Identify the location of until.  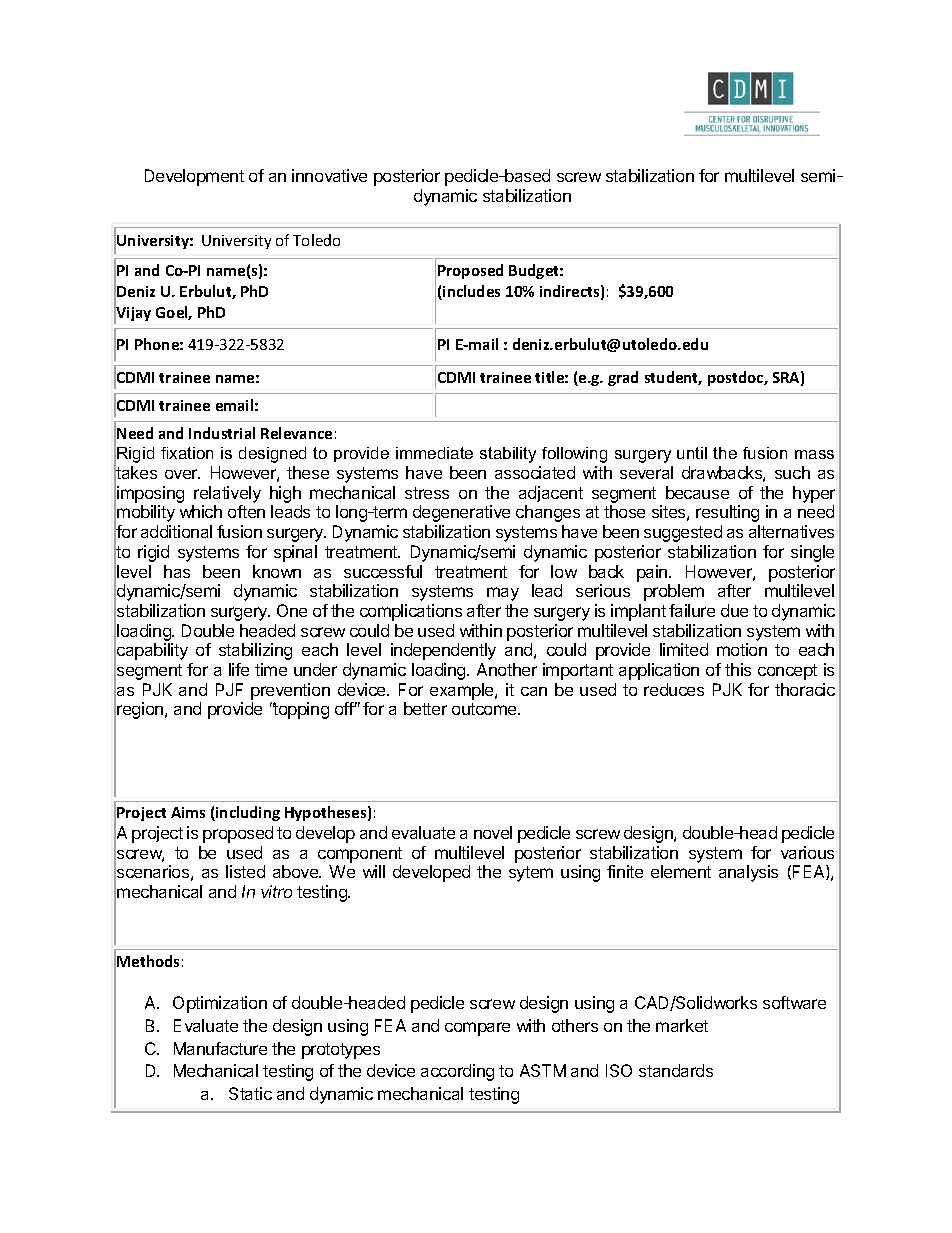
(692, 453).
